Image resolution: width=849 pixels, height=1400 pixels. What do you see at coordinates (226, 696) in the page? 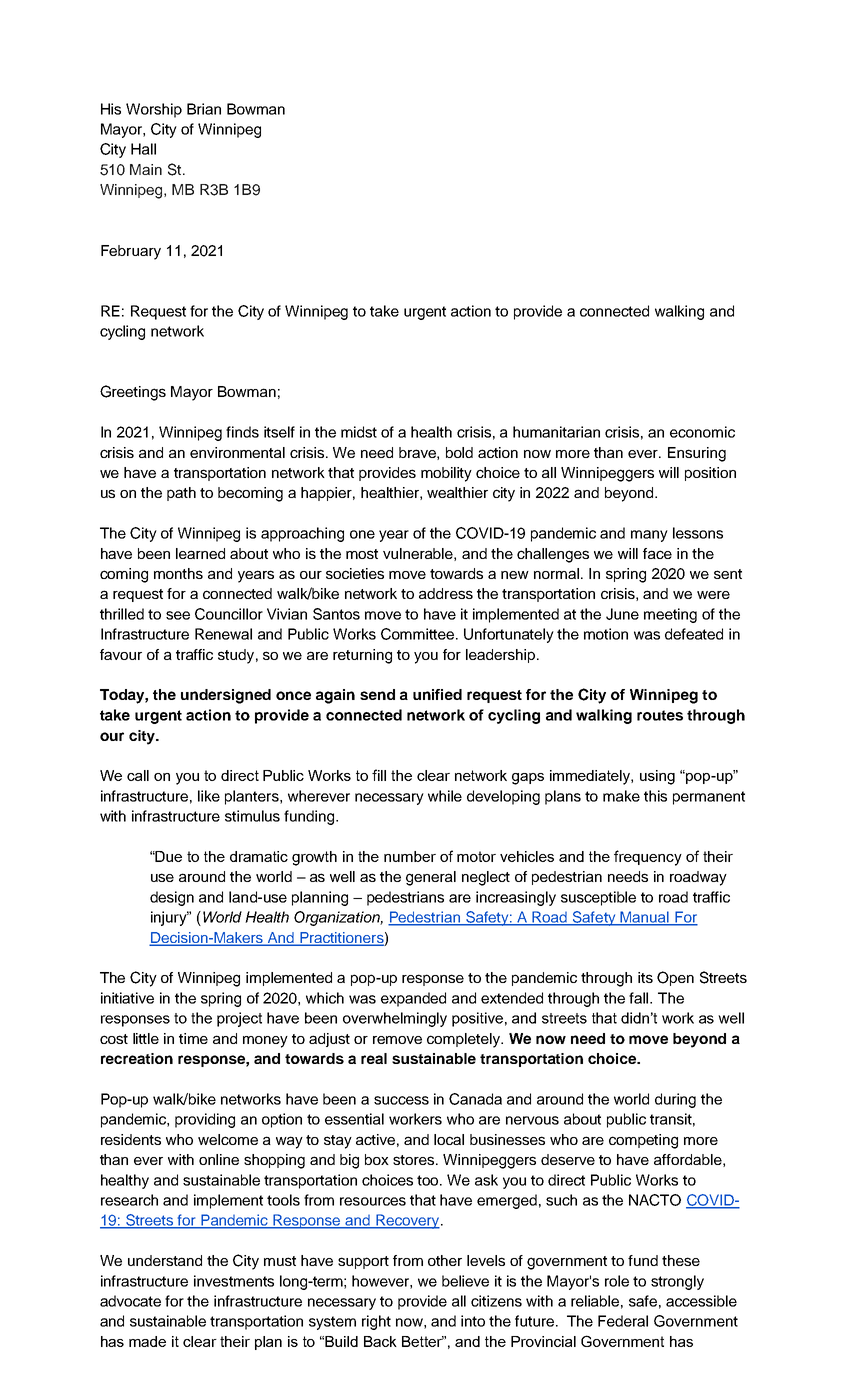
I see `undersigned` at bounding box center [226, 696].
